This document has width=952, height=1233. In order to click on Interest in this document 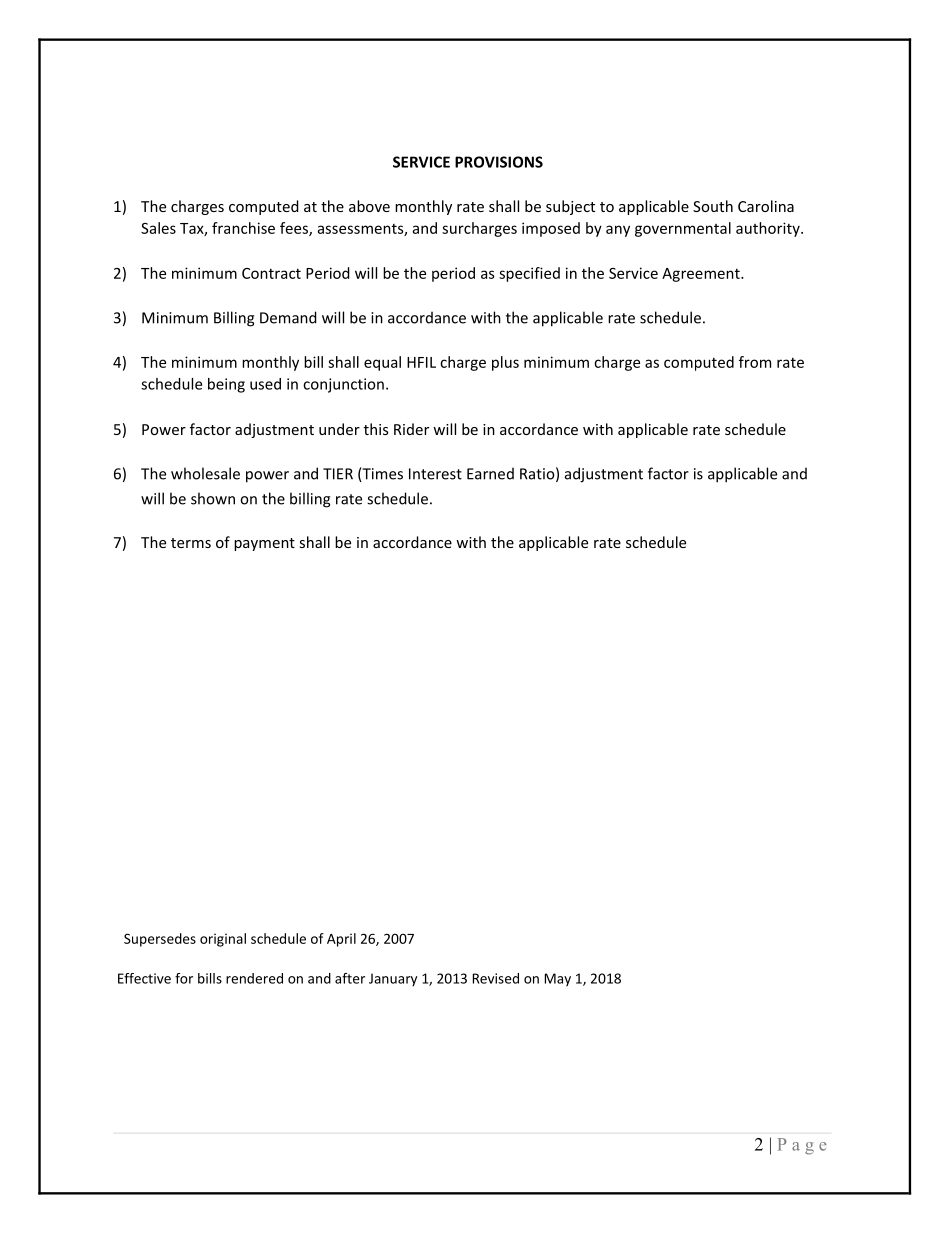, I will do `click(435, 474)`.
